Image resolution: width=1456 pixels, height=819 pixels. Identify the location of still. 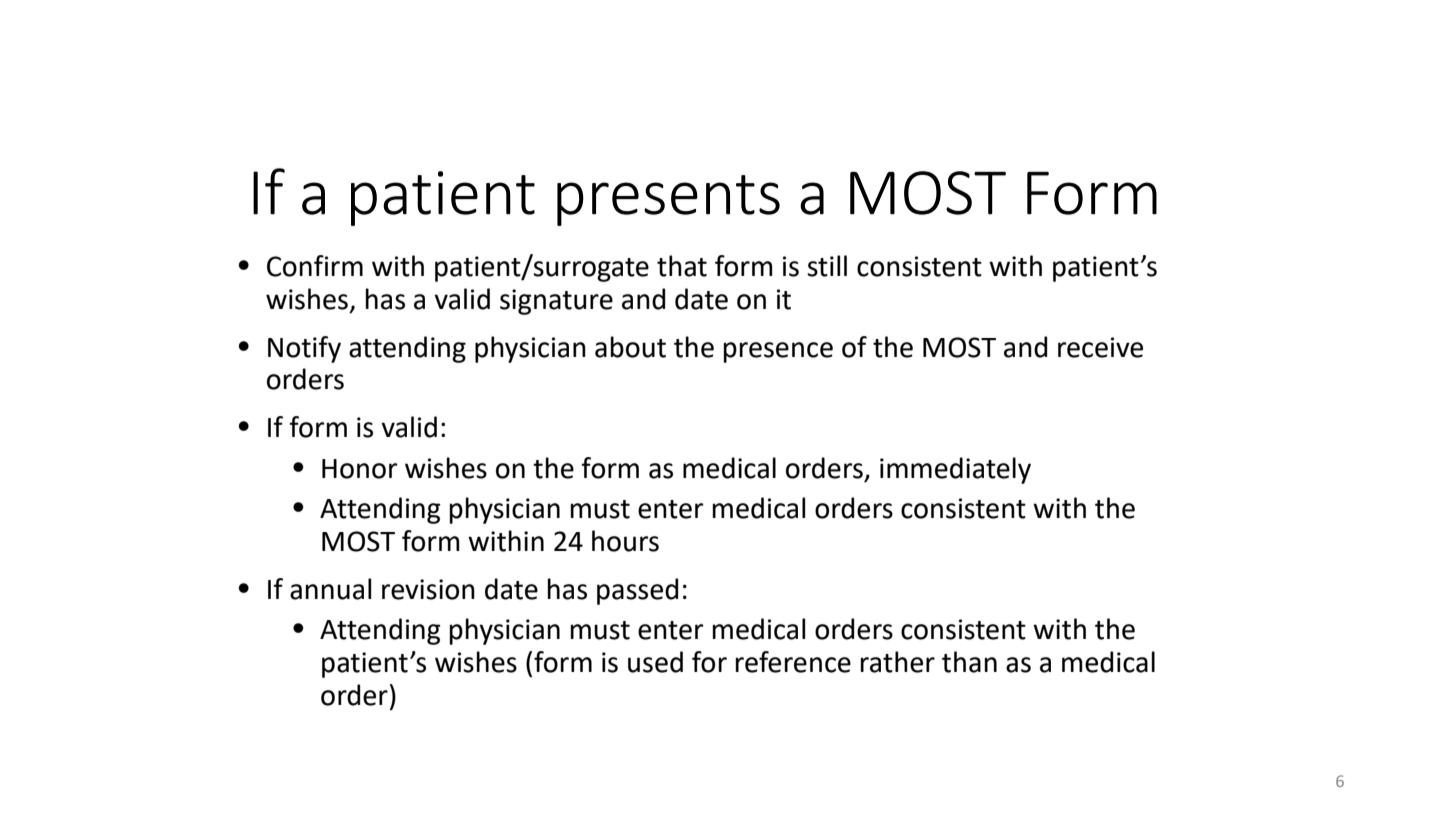
(827, 266).
